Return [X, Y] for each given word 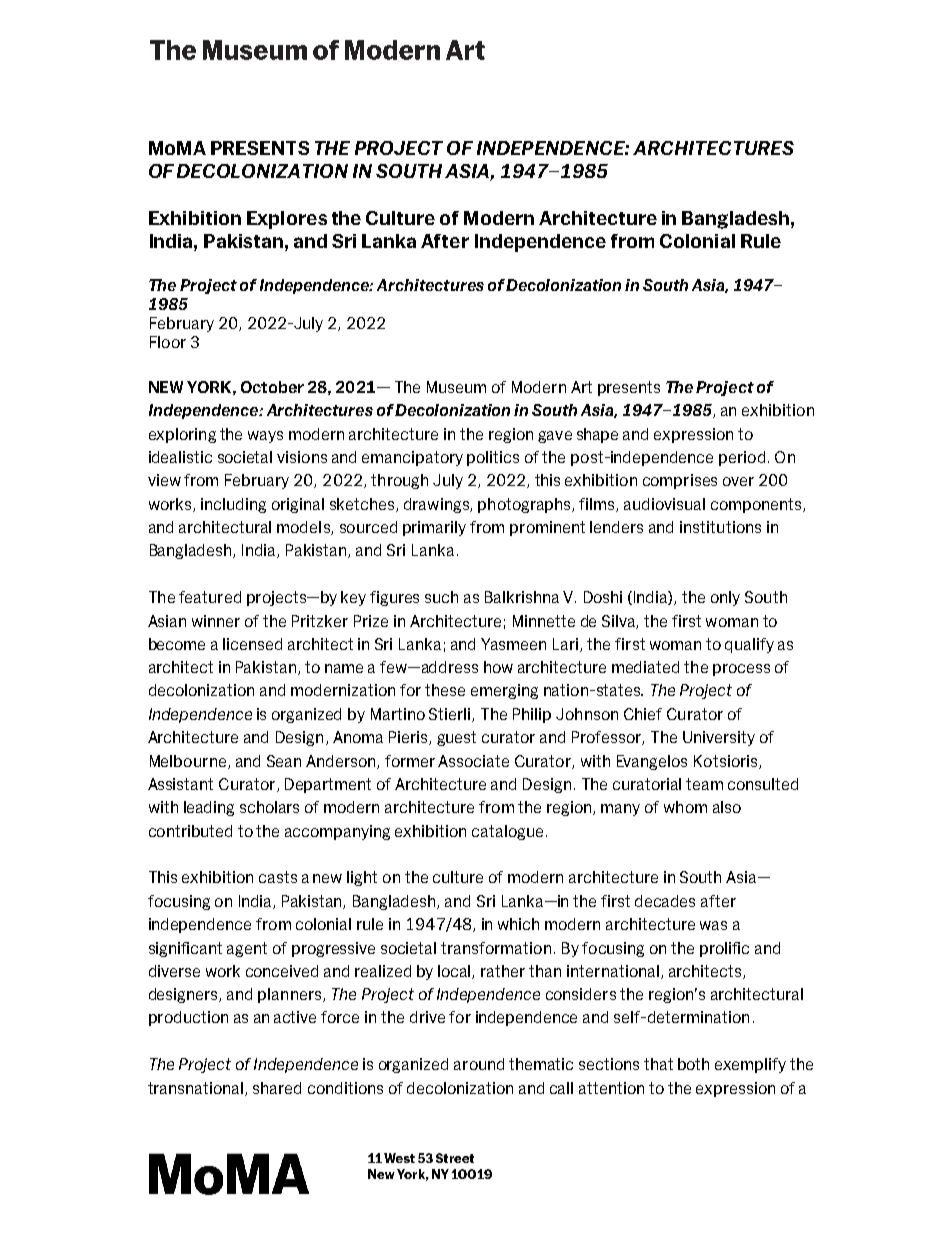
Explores [287, 220]
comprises [680, 481]
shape [597, 435]
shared [277, 1088]
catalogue [507, 832]
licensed [252, 644]
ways [265, 437]
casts [278, 877]
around [479, 1064]
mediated [645, 667]
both [693, 1064]
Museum [456, 387]
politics [493, 458]
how [498, 667]
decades [665, 901]
